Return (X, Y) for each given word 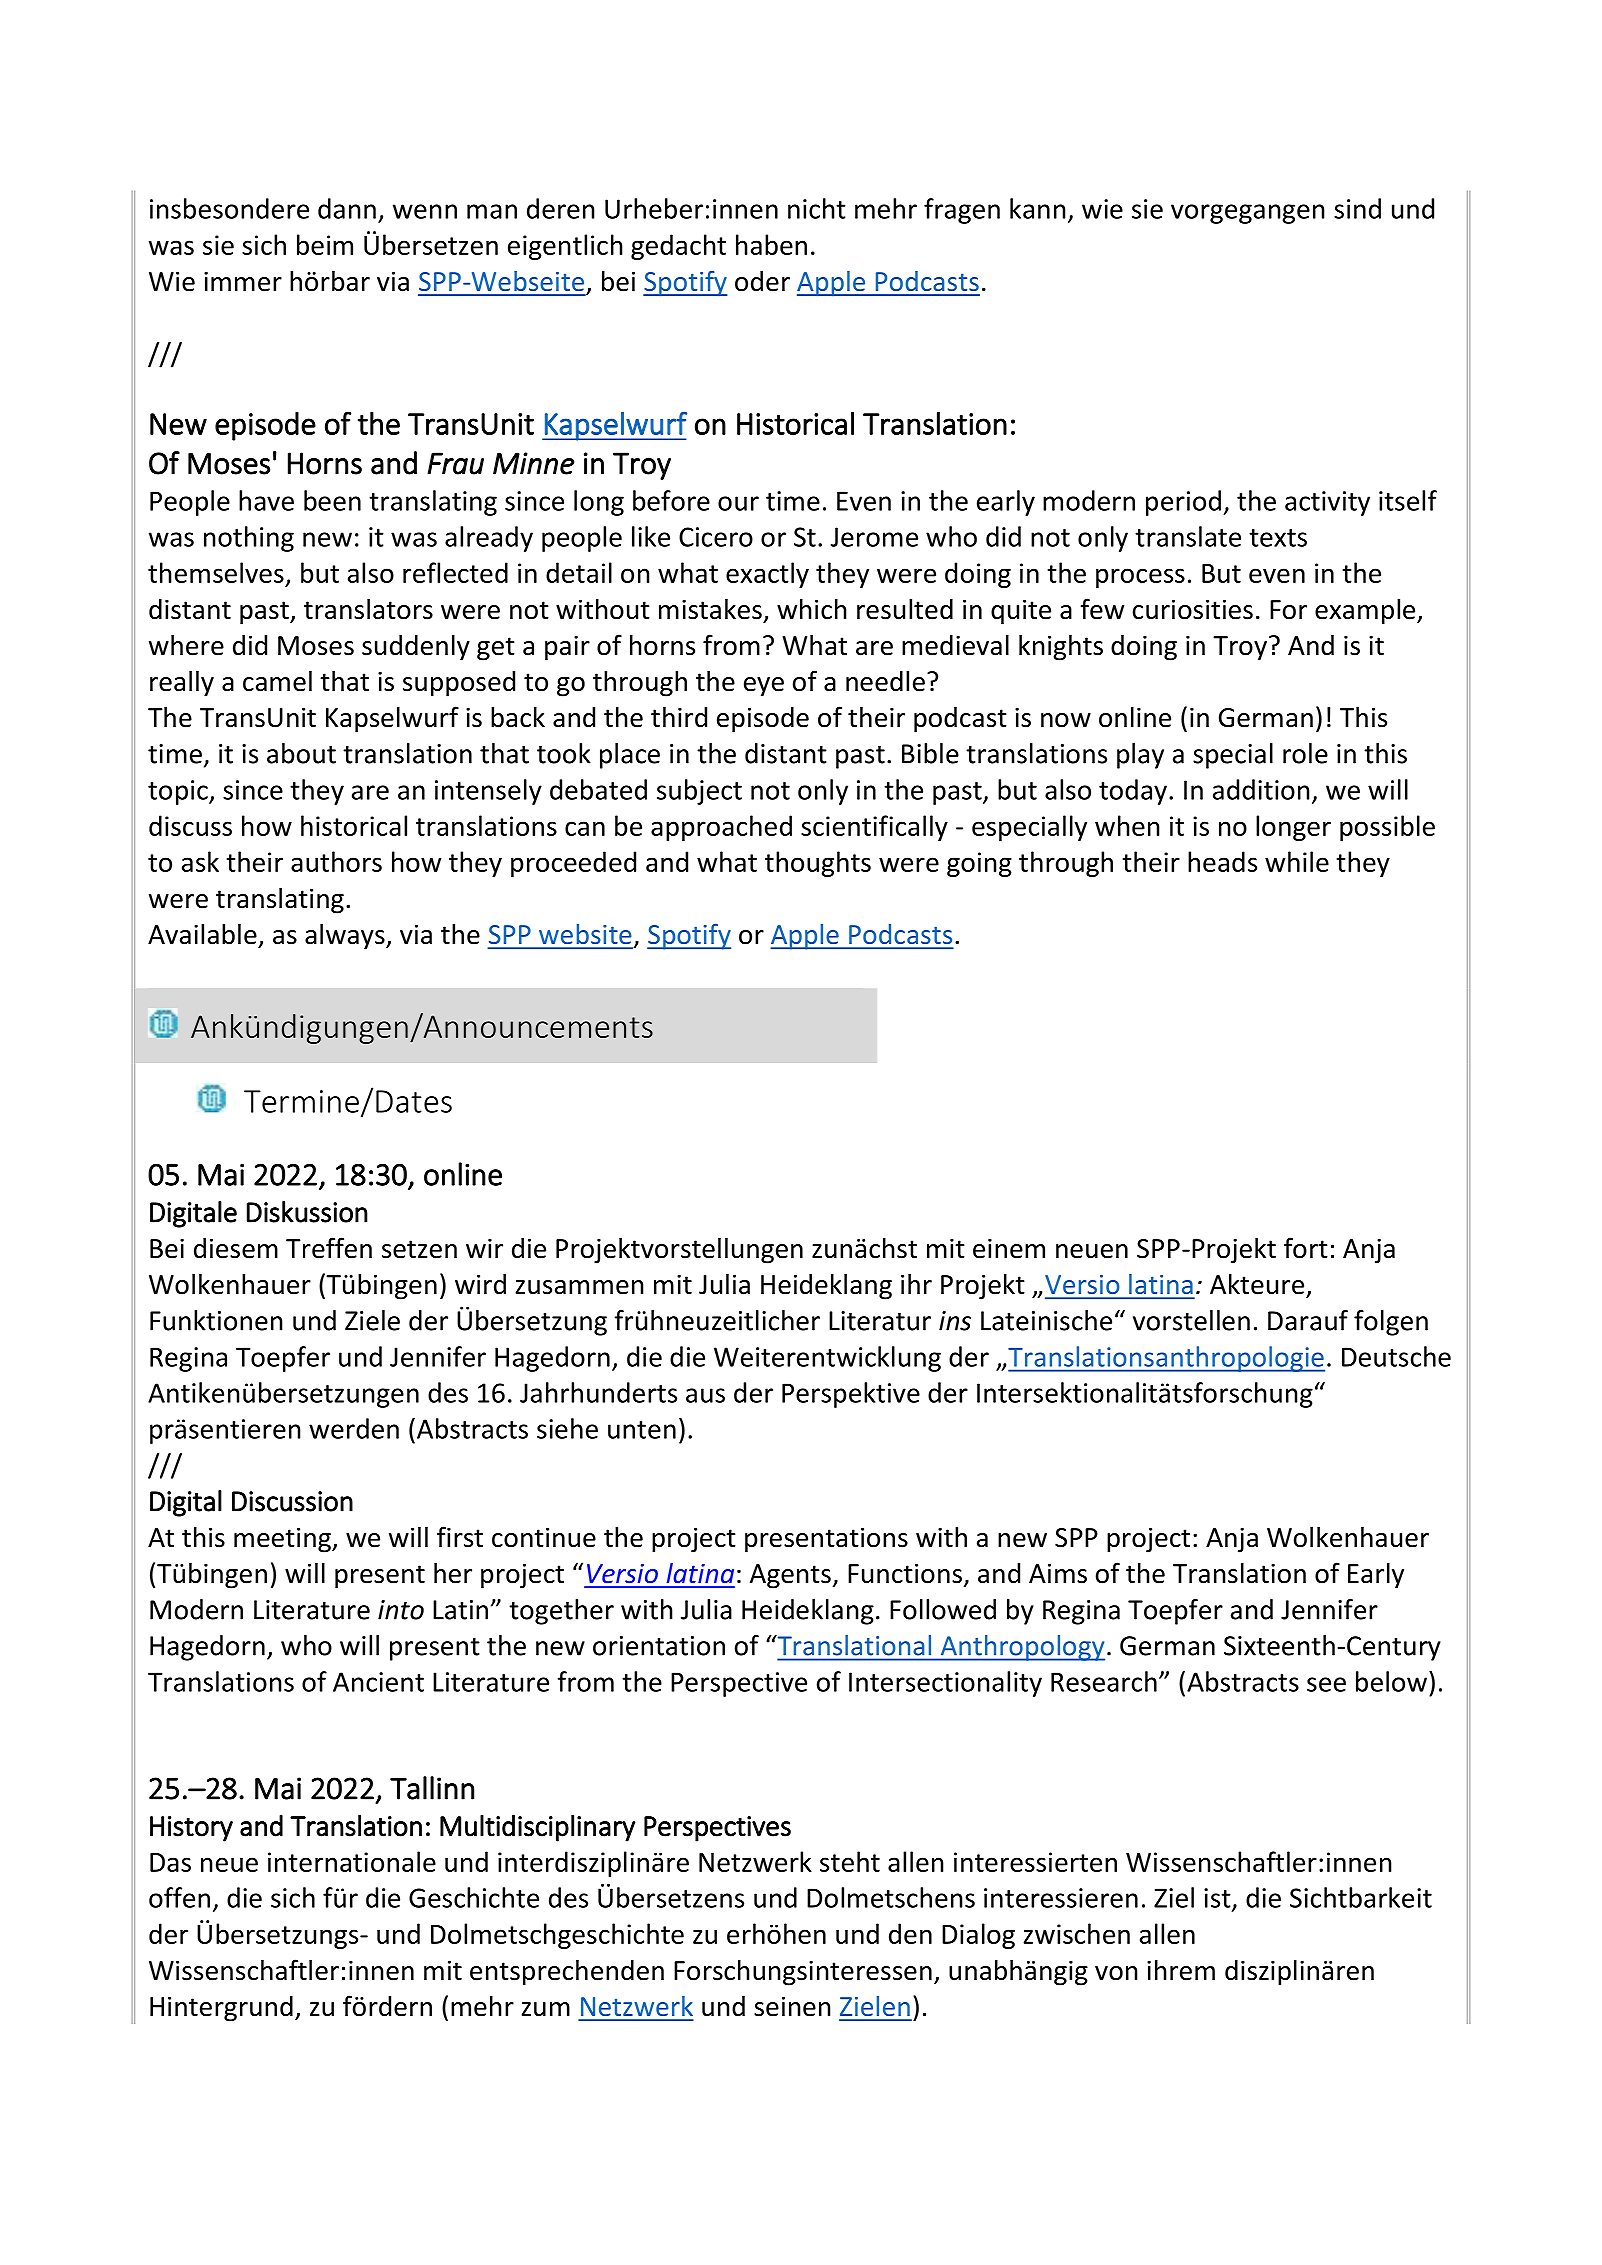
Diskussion (307, 1212)
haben (771, 244)
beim (325, 244)
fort (1306, 1248)
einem (1009, 1248)
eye (764, 687)
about (301, 753)
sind (1357, 208)
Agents (791, 1576)
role (1305, 753)
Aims (1058, 1573)
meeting (283, 1540)
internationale (352, 1861)
